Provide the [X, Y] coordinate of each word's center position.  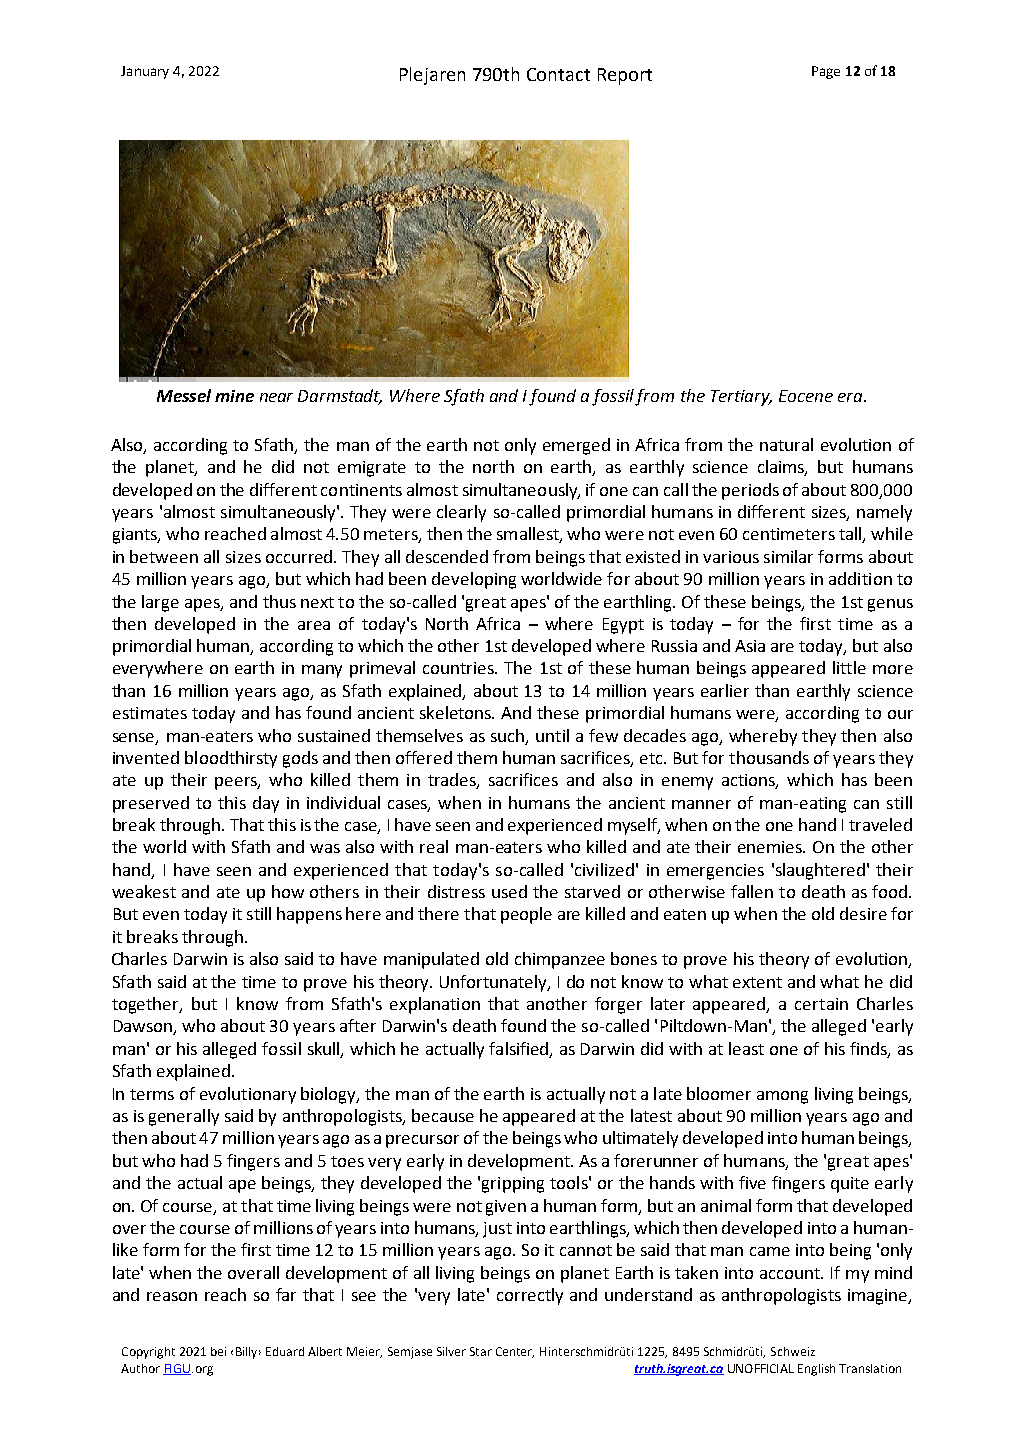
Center [515, 1352]
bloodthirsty [231, 759]
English [816, 1370]
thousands [769, 757]
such [509, 736]
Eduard [285, 1351]
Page [826, 72]
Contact [558, 74]
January [145, 72]
